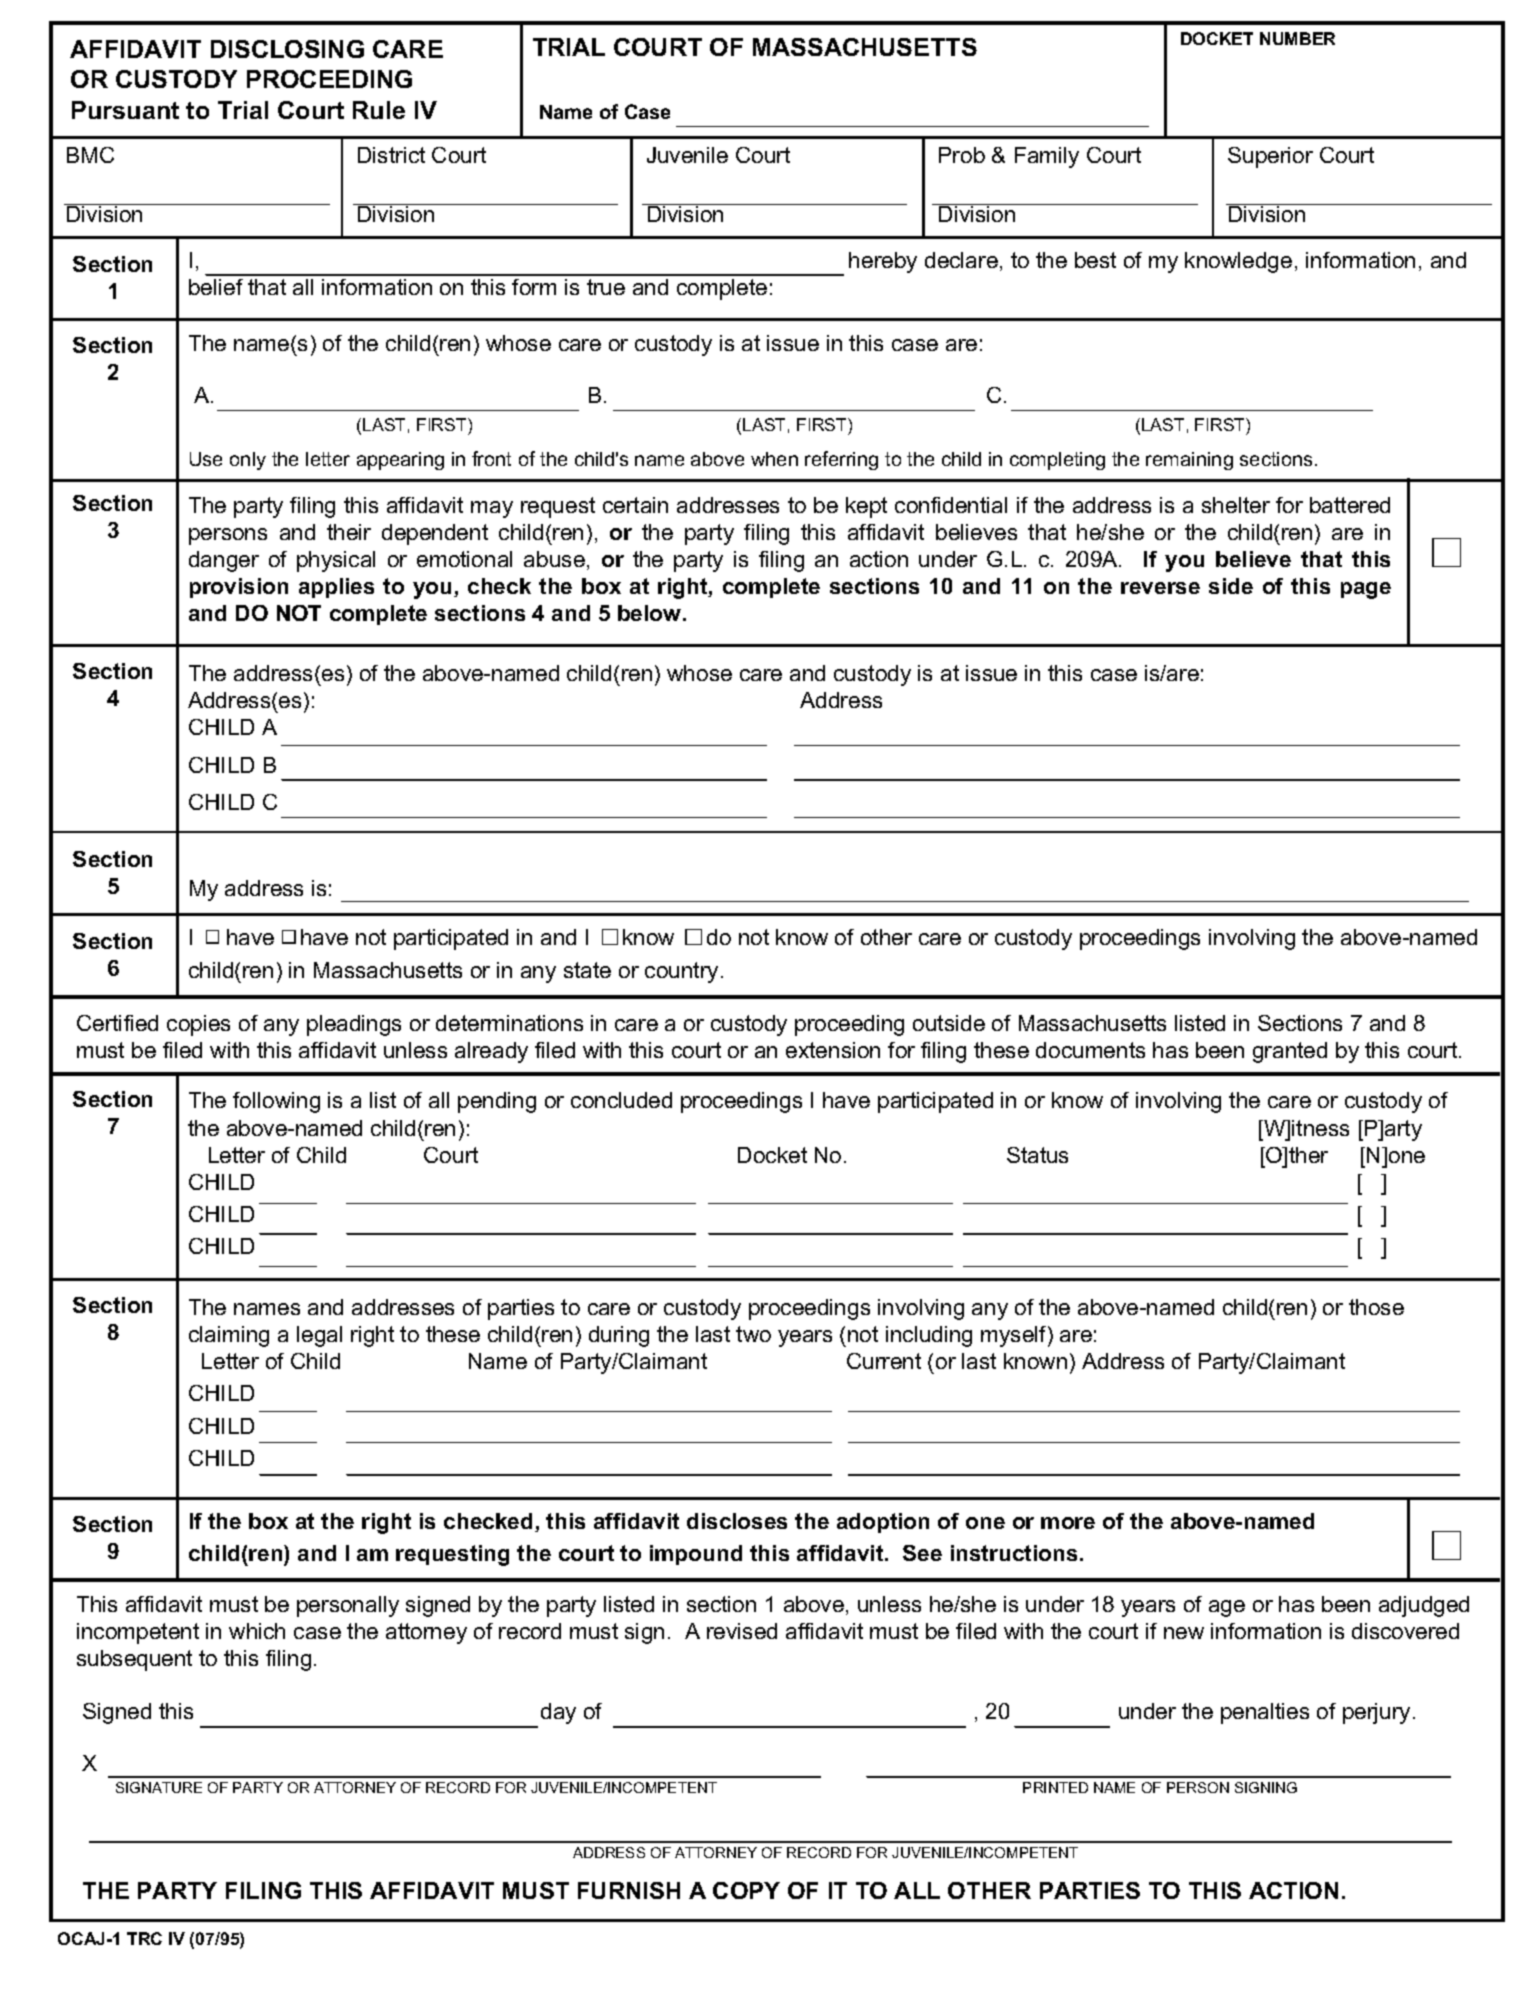 The width and height of the document is (1539, 1992). What do you see at coordinates (229, 1336) in the document?
I see `claiming` at bounding box center [229, 1336].
